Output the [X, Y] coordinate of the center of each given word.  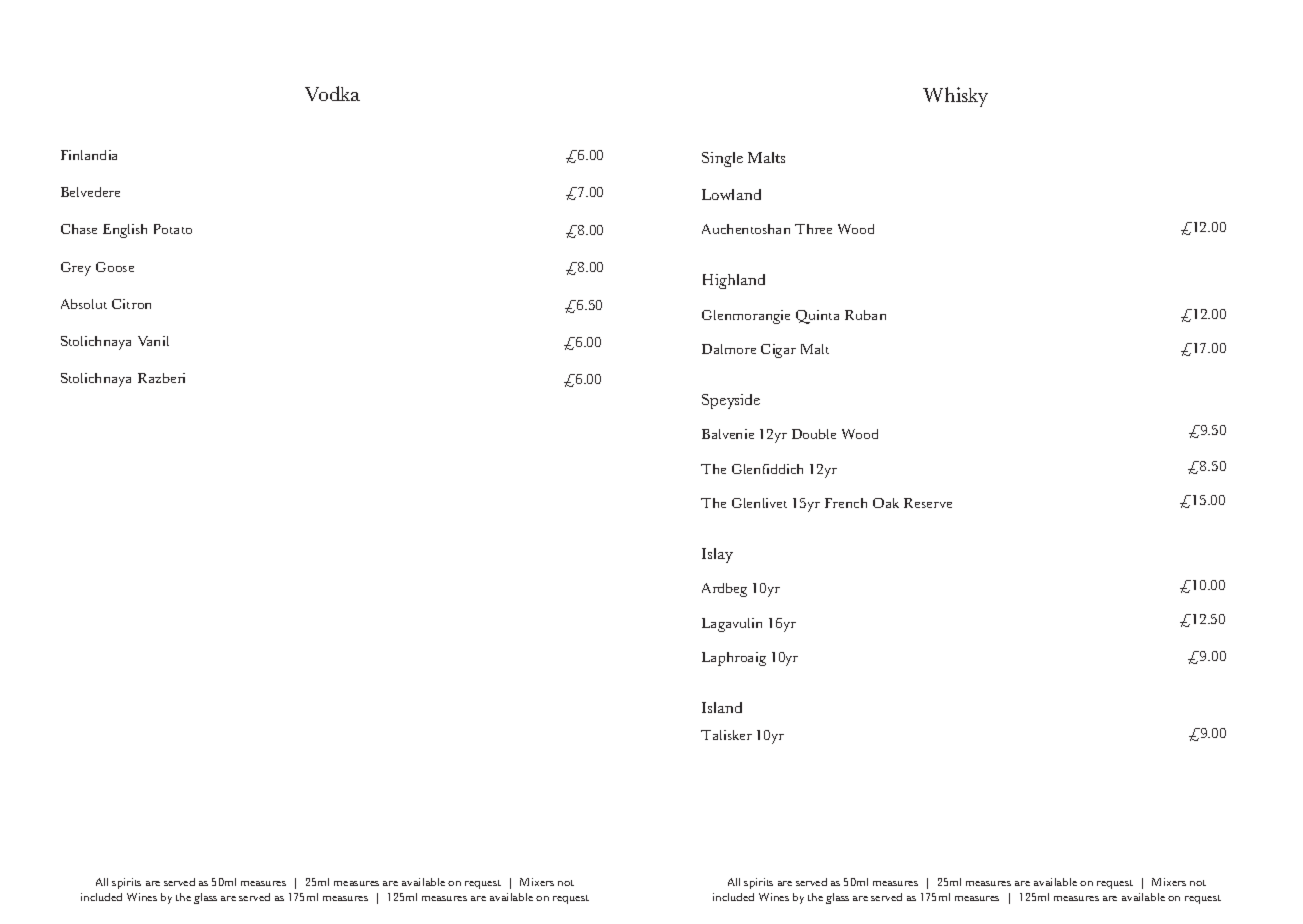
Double [814, 434]
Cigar [778, 351]
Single [722, 159]
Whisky [955, 97]
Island [722, 707]
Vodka [332, 93]
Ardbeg [724, 590]
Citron [131, 304]
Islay [717, 555]
